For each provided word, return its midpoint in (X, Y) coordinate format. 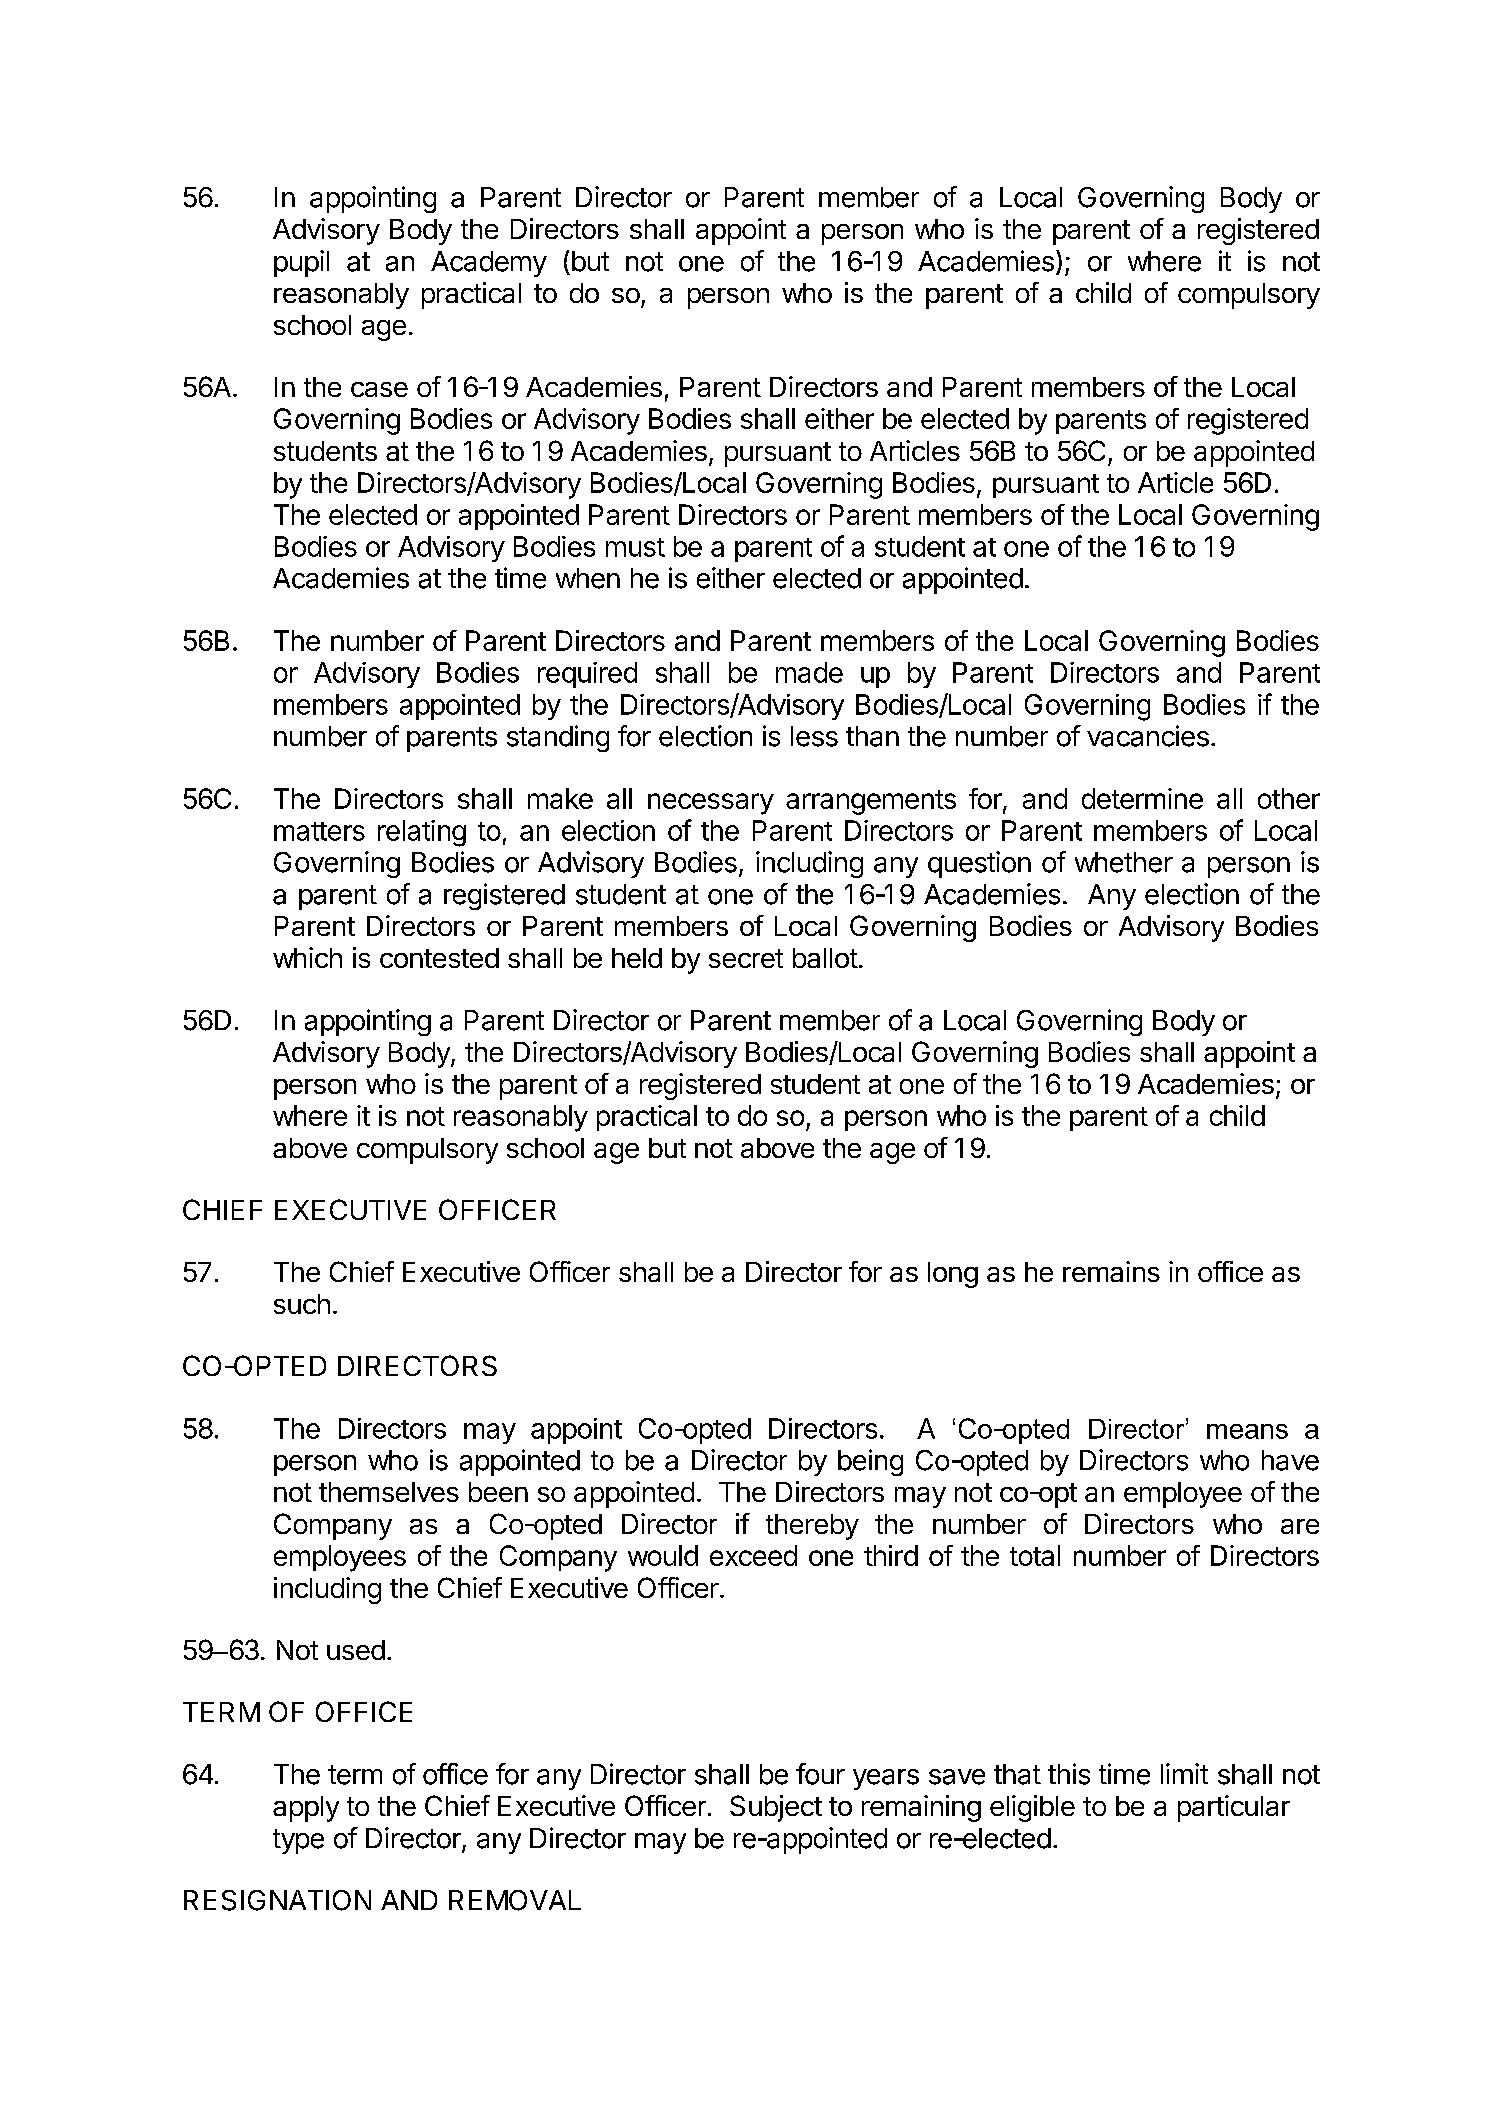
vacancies (1148, 736)
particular (1234, 1808)
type (298, 1841)
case (379, 389)
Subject (776, 1808)
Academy (489, 264)
